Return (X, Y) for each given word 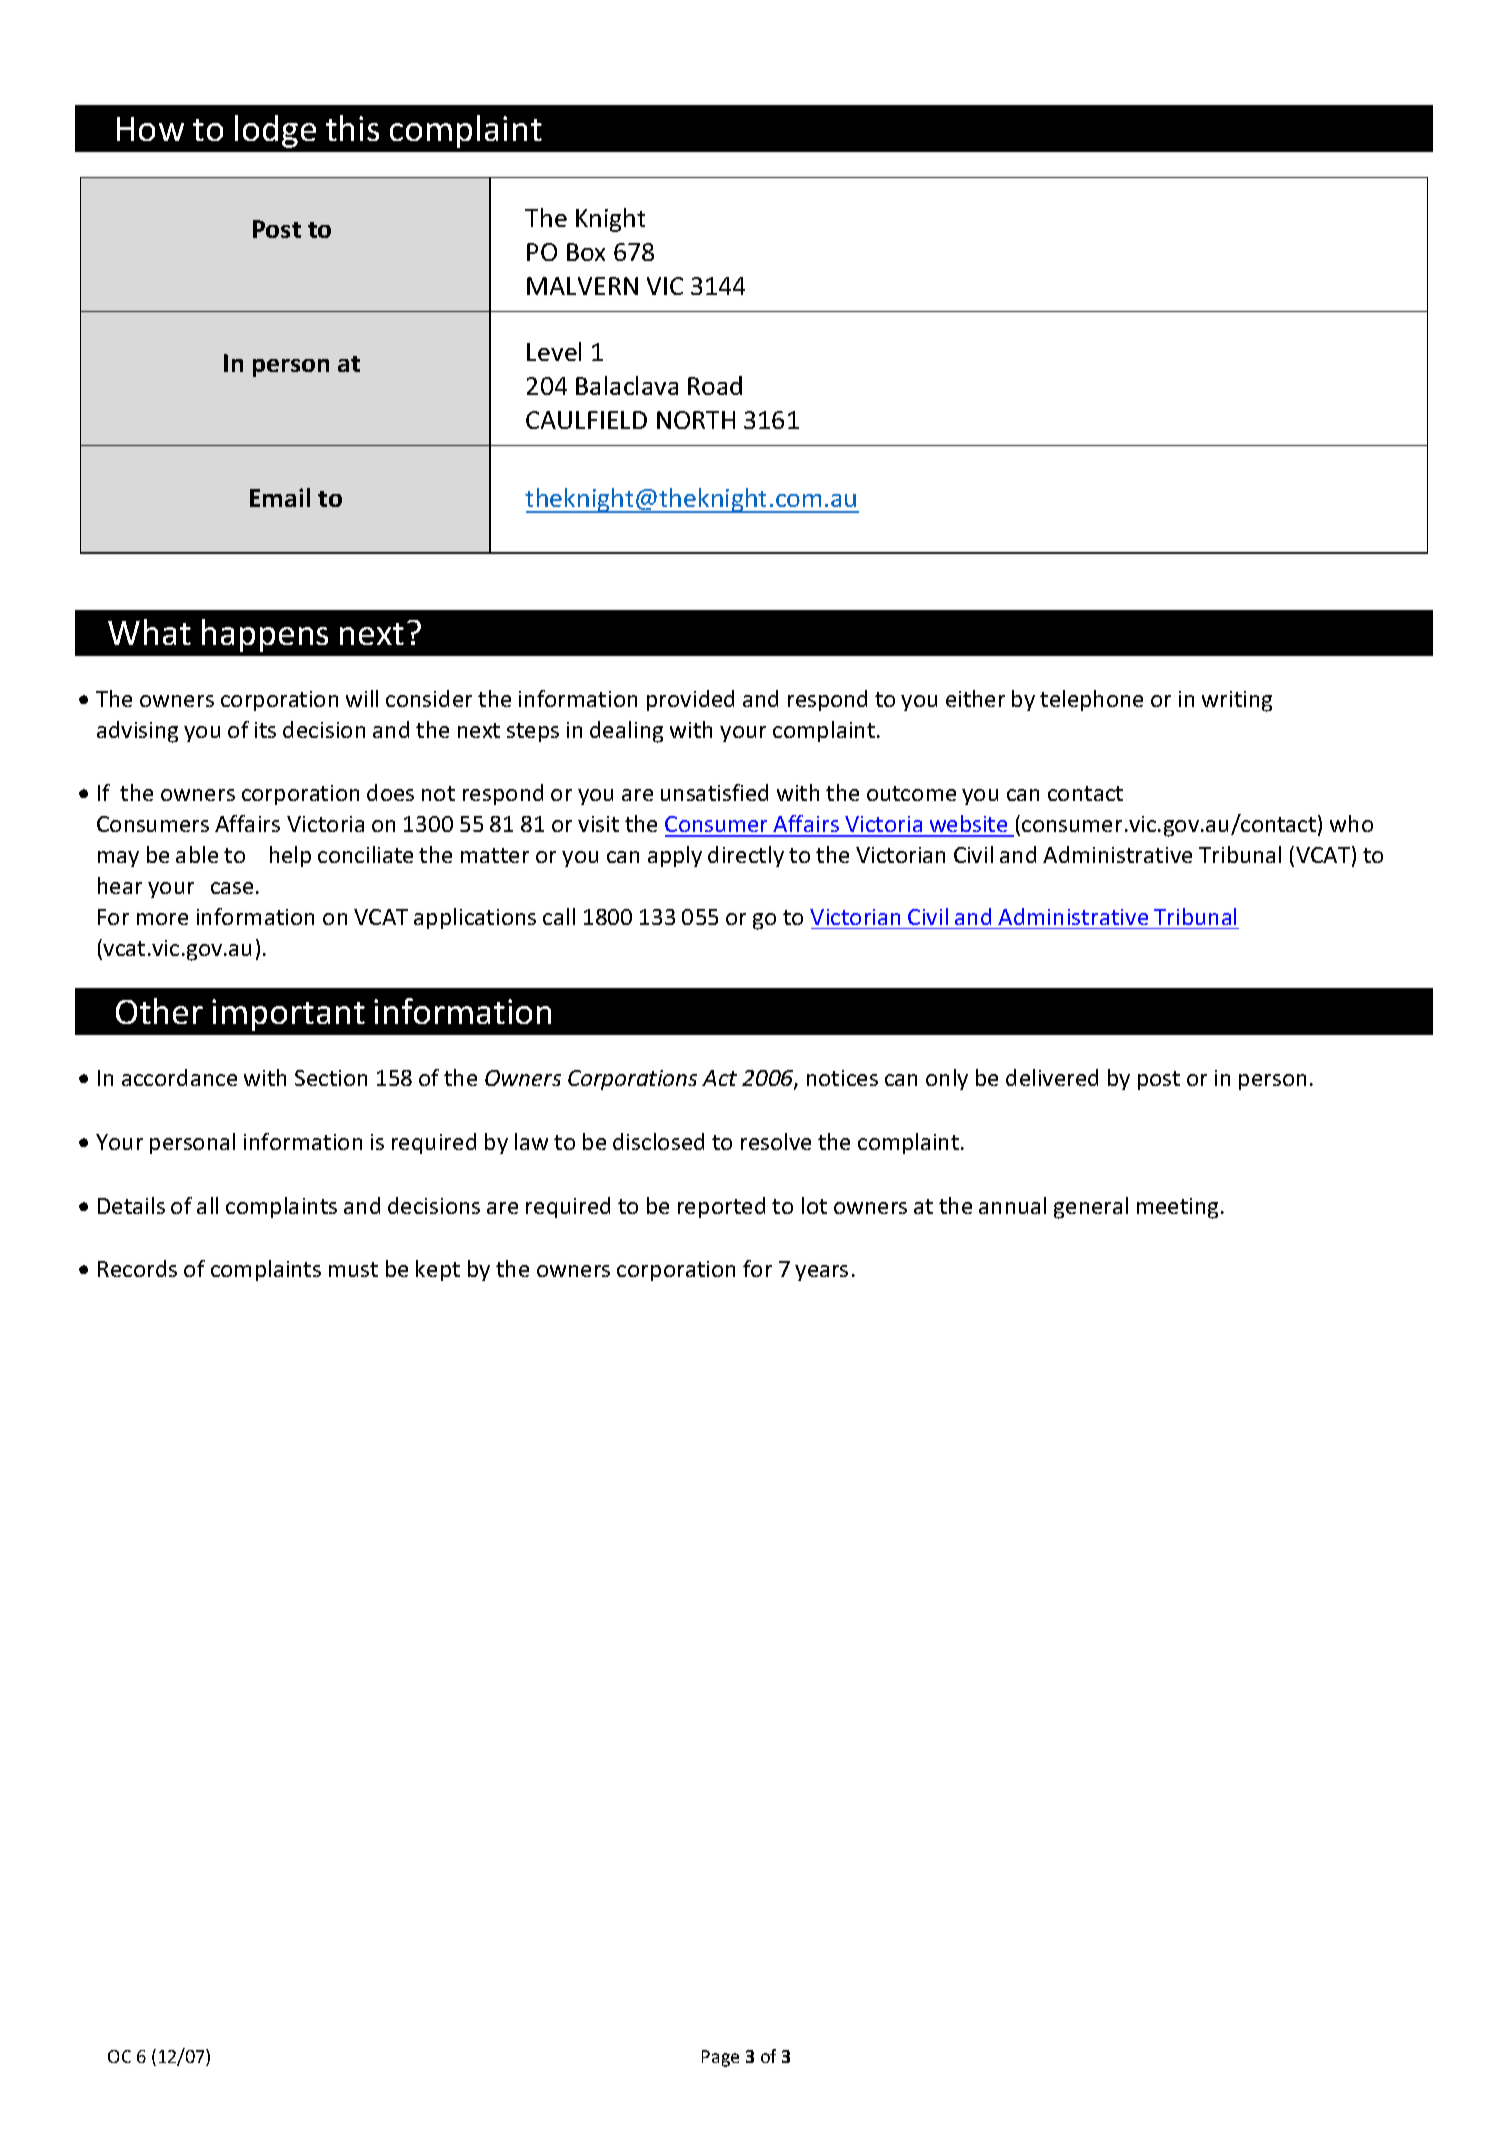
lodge (275, 131)
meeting (1177, 1208)
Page (720, 2058)
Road (715, 385)
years (821, 1273)
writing (1237, 701)
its (265, 730)
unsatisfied (714, 792)
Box (586, 252)
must (353, 1269)
